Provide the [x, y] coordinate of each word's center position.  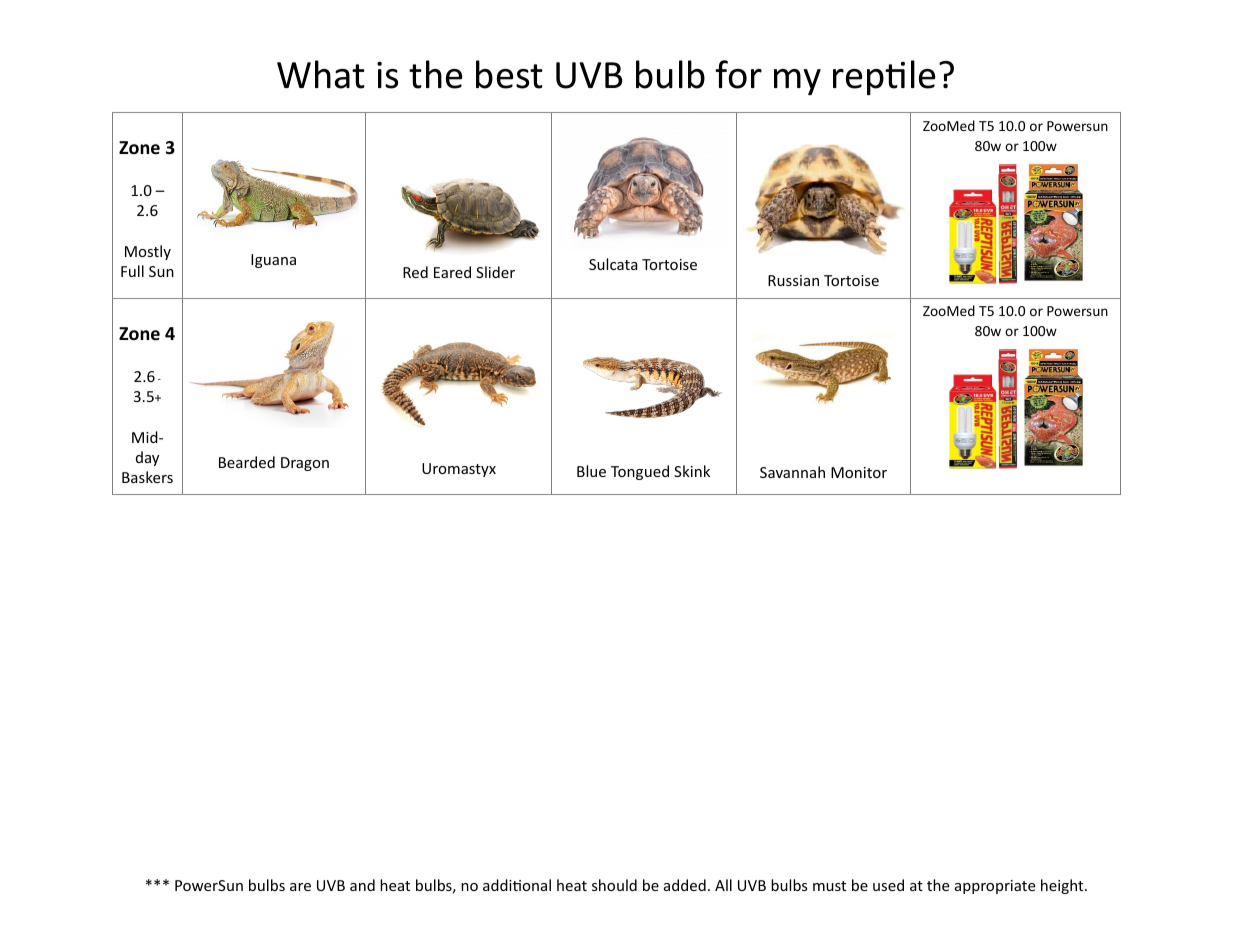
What [321, 74]
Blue [591, 471]
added [685, 885]
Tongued [640, 472]
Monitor [859, 472]
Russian [793, 280]
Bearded [247, 462]
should [614, 885]
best [509, 74]
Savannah [792, 472]
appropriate [995, 887]
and [362, 885]
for [738, 74]
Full [132, 271]
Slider [495, 272]
